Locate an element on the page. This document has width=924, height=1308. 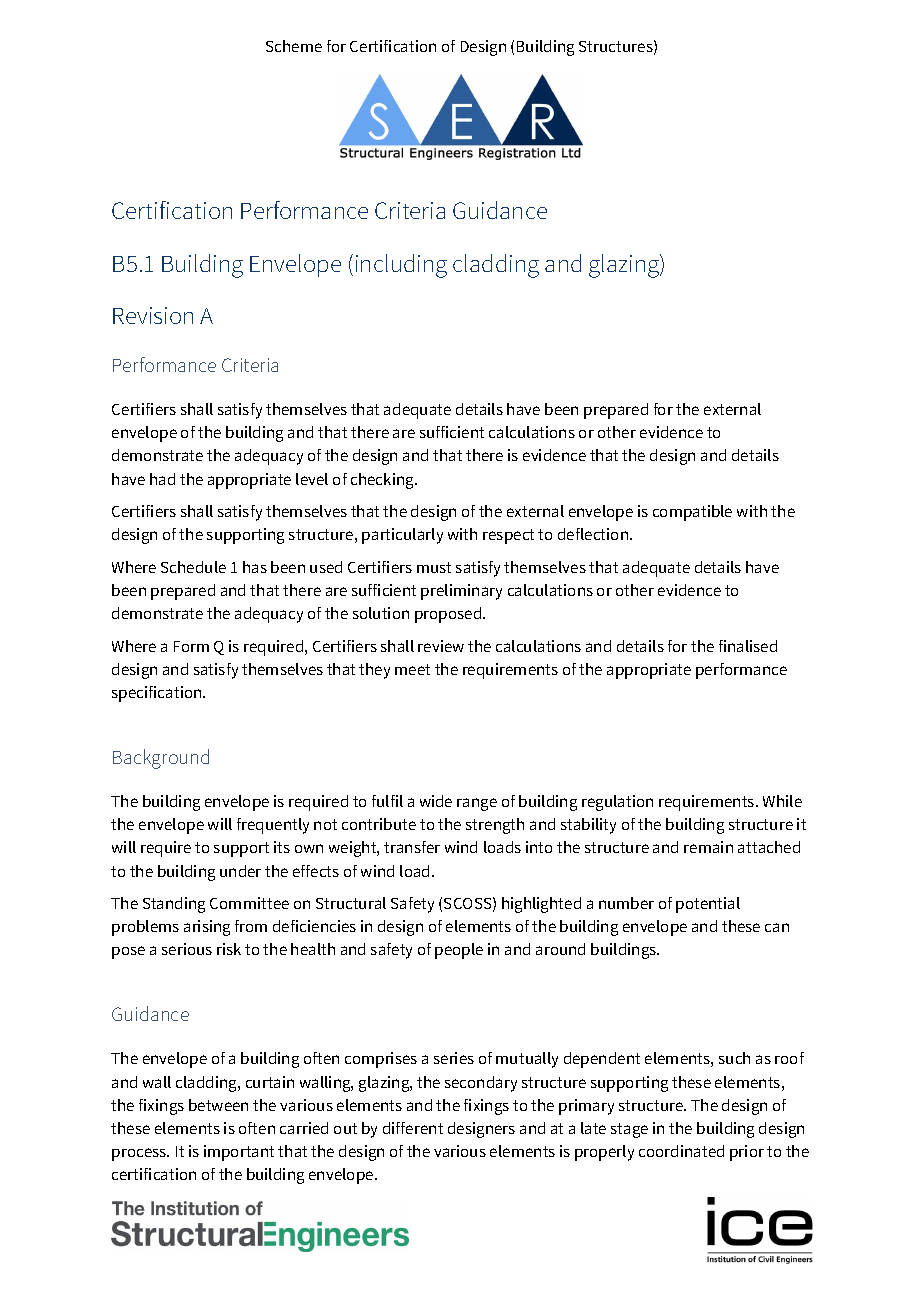
including is located at coordinates (401, 266).
